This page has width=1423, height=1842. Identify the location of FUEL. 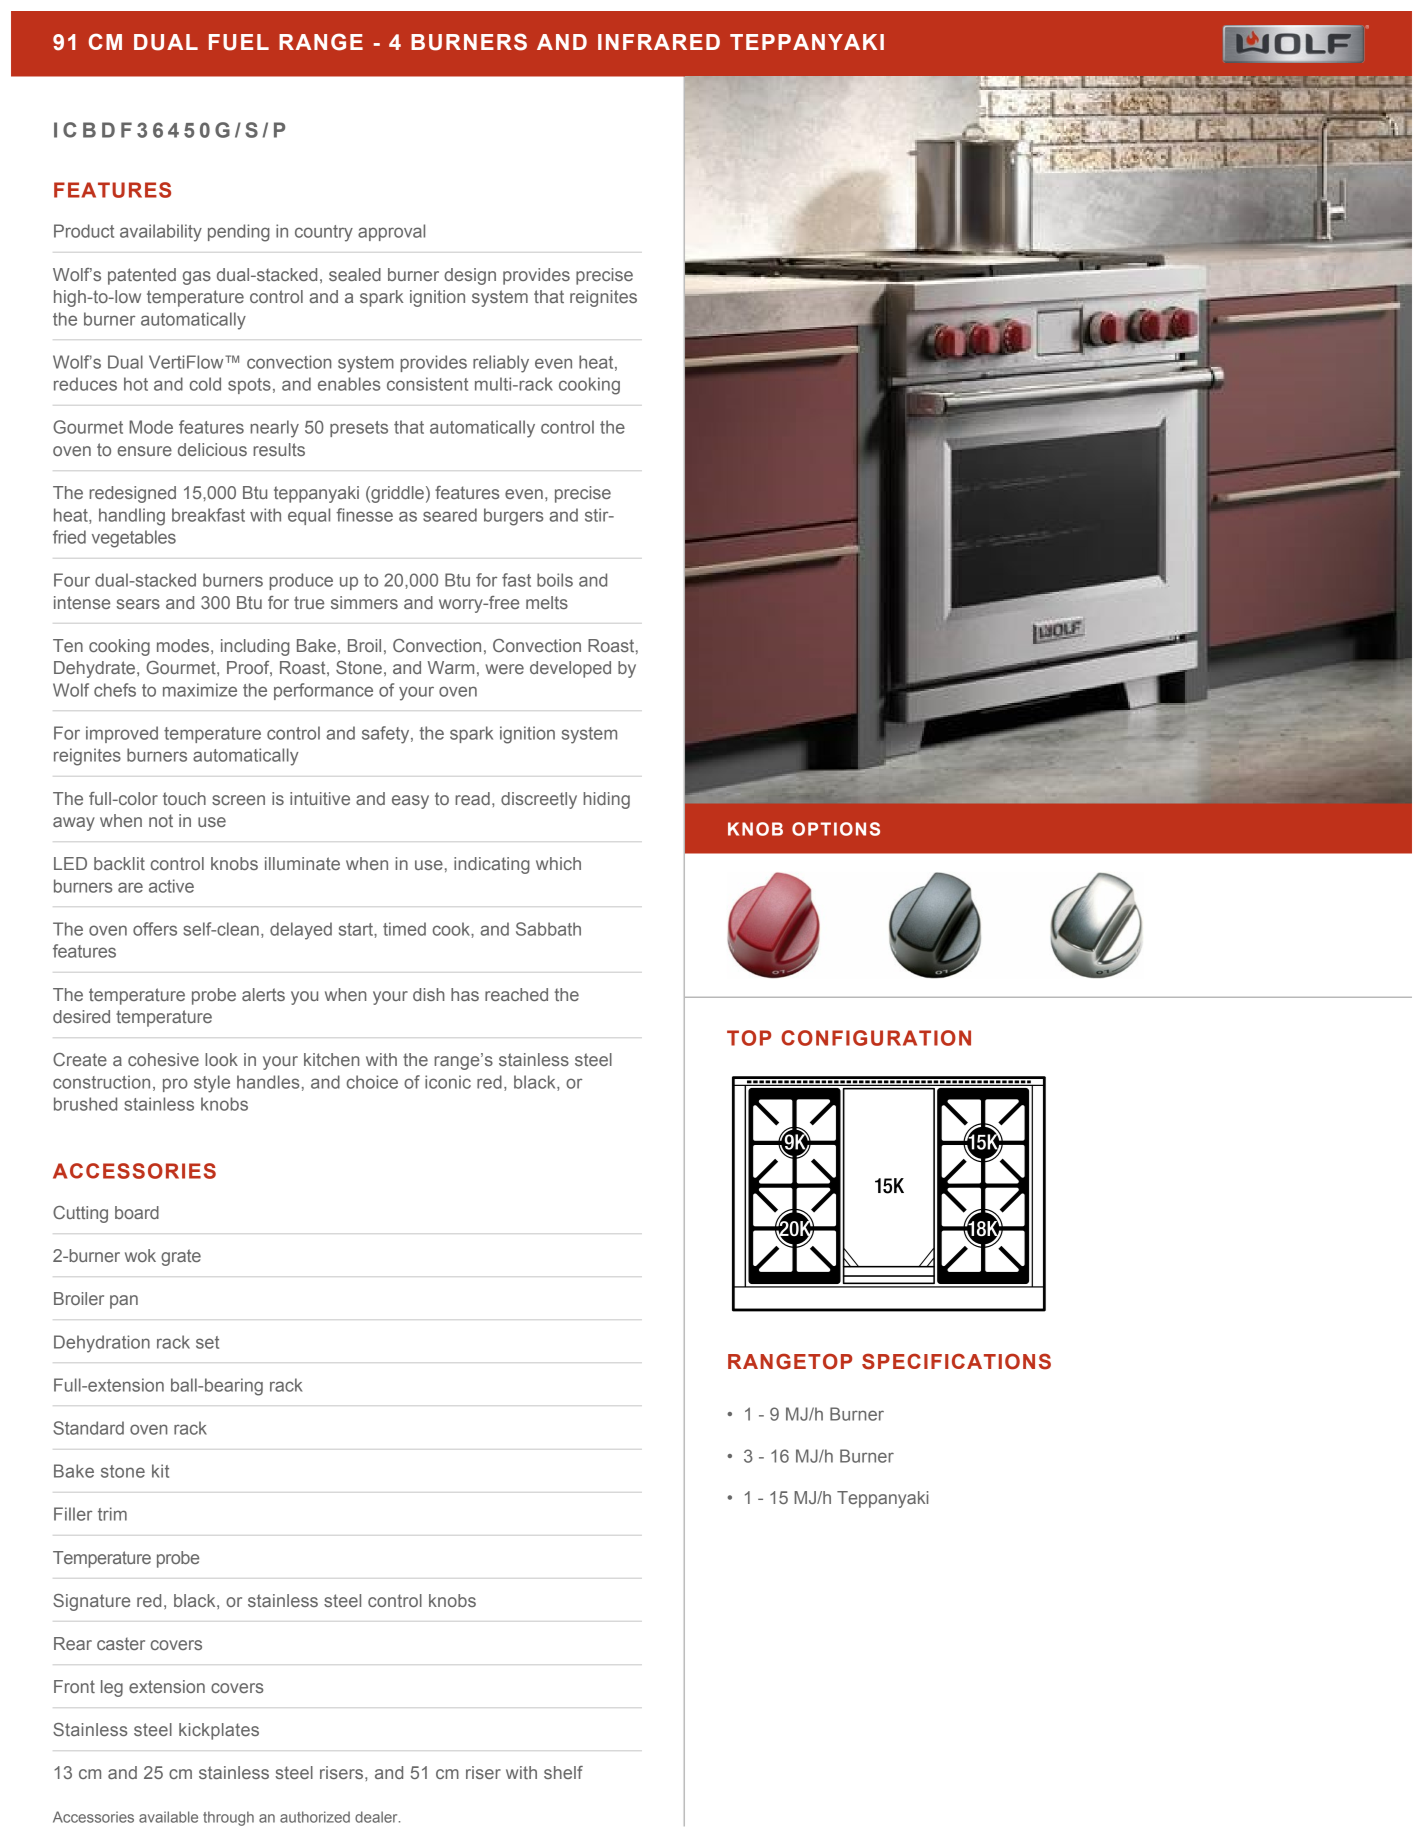
(239, 42).
